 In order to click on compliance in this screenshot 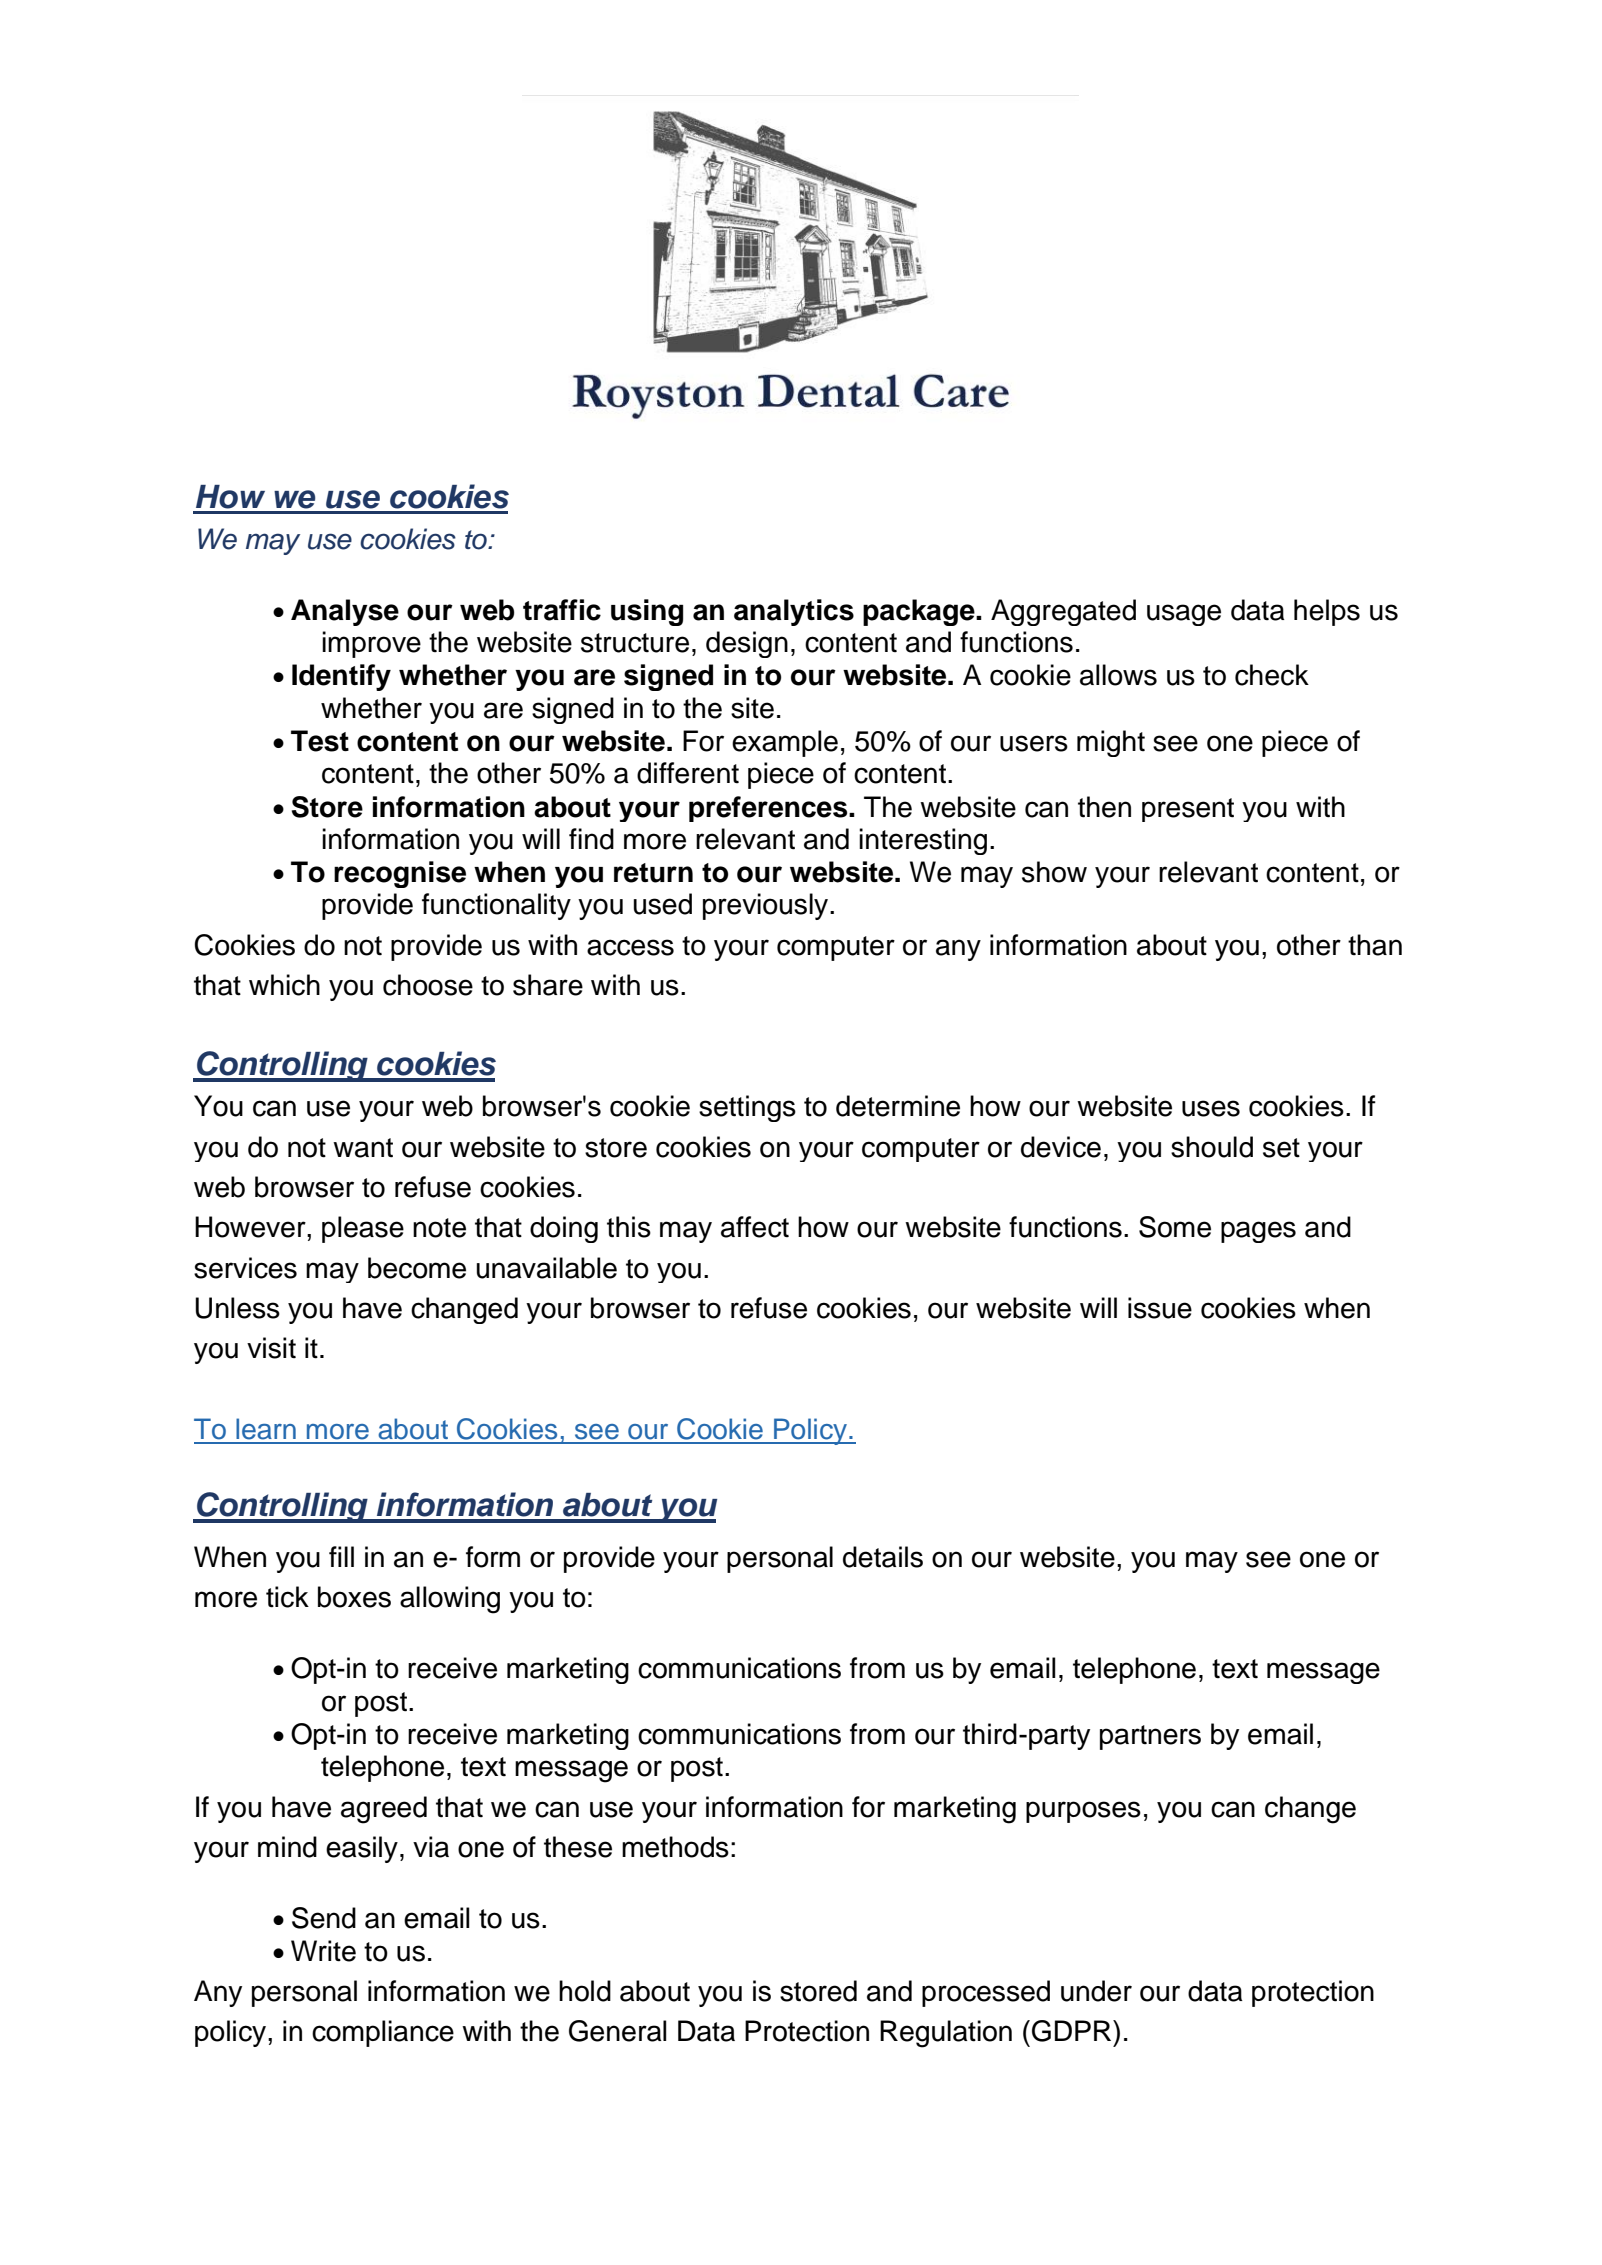, I will do `click(383, 2033)`.
